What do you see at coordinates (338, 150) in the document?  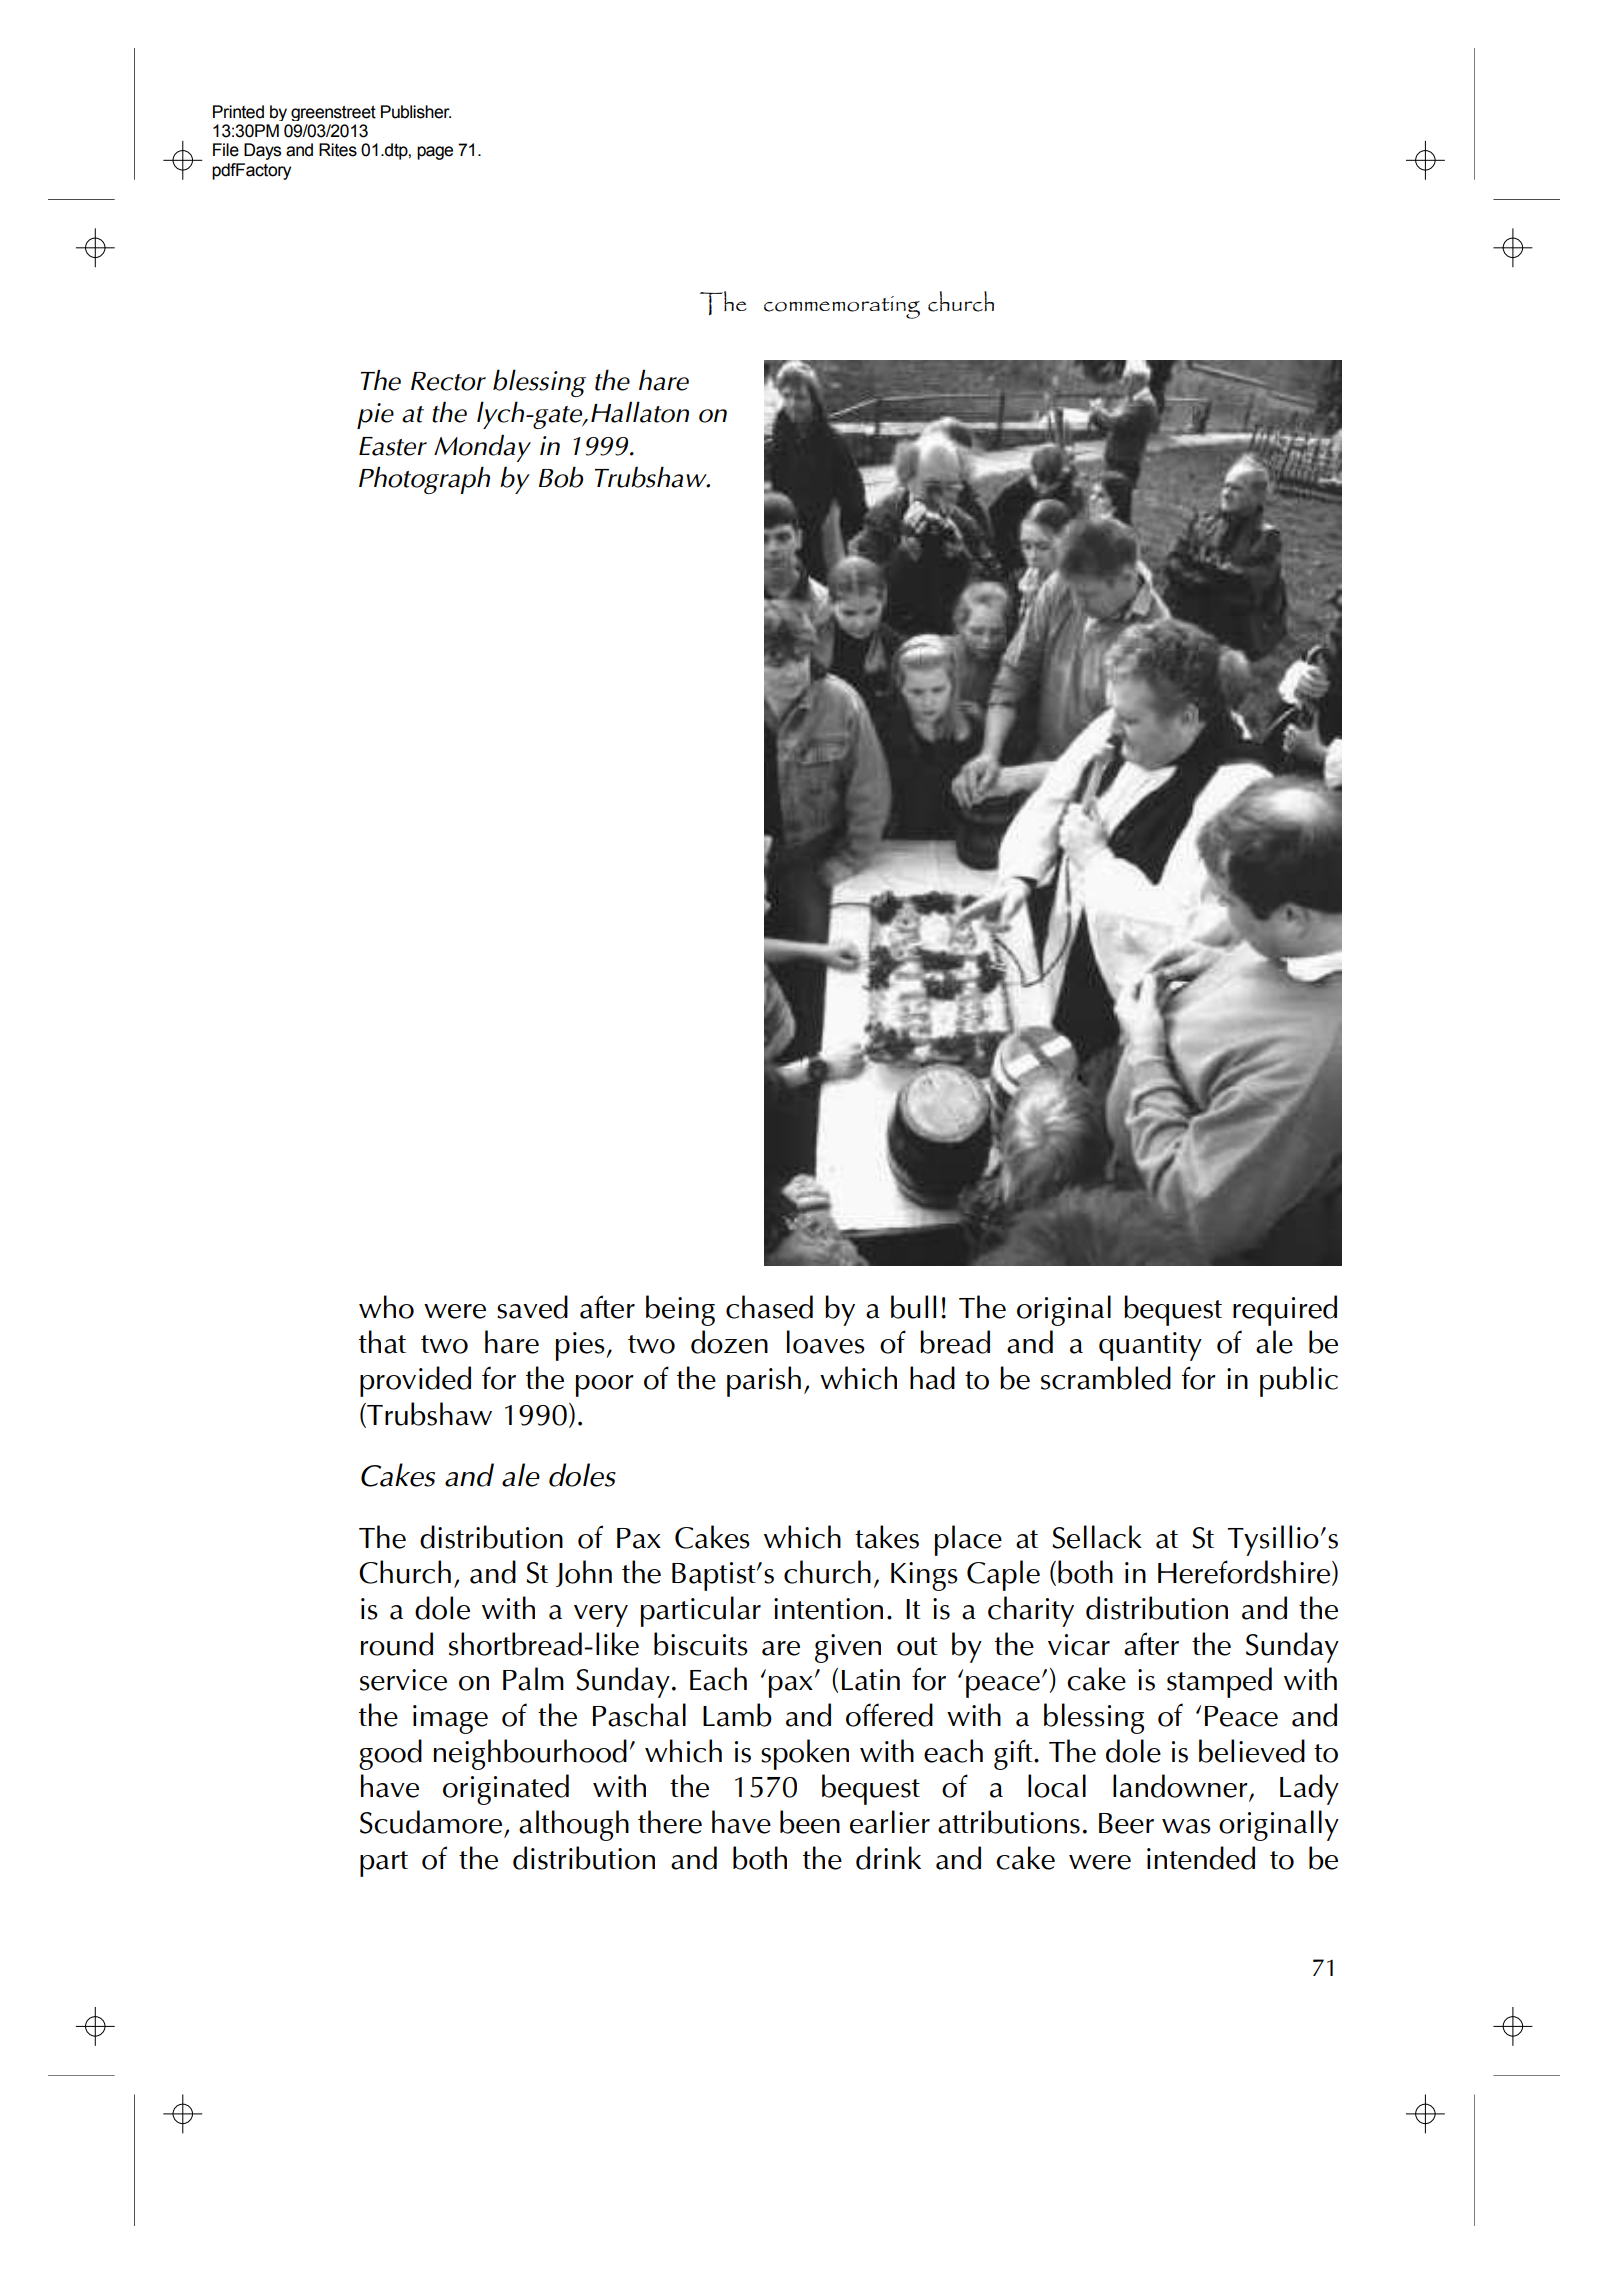 I see `Rites` at bounding box center [338, 150].
